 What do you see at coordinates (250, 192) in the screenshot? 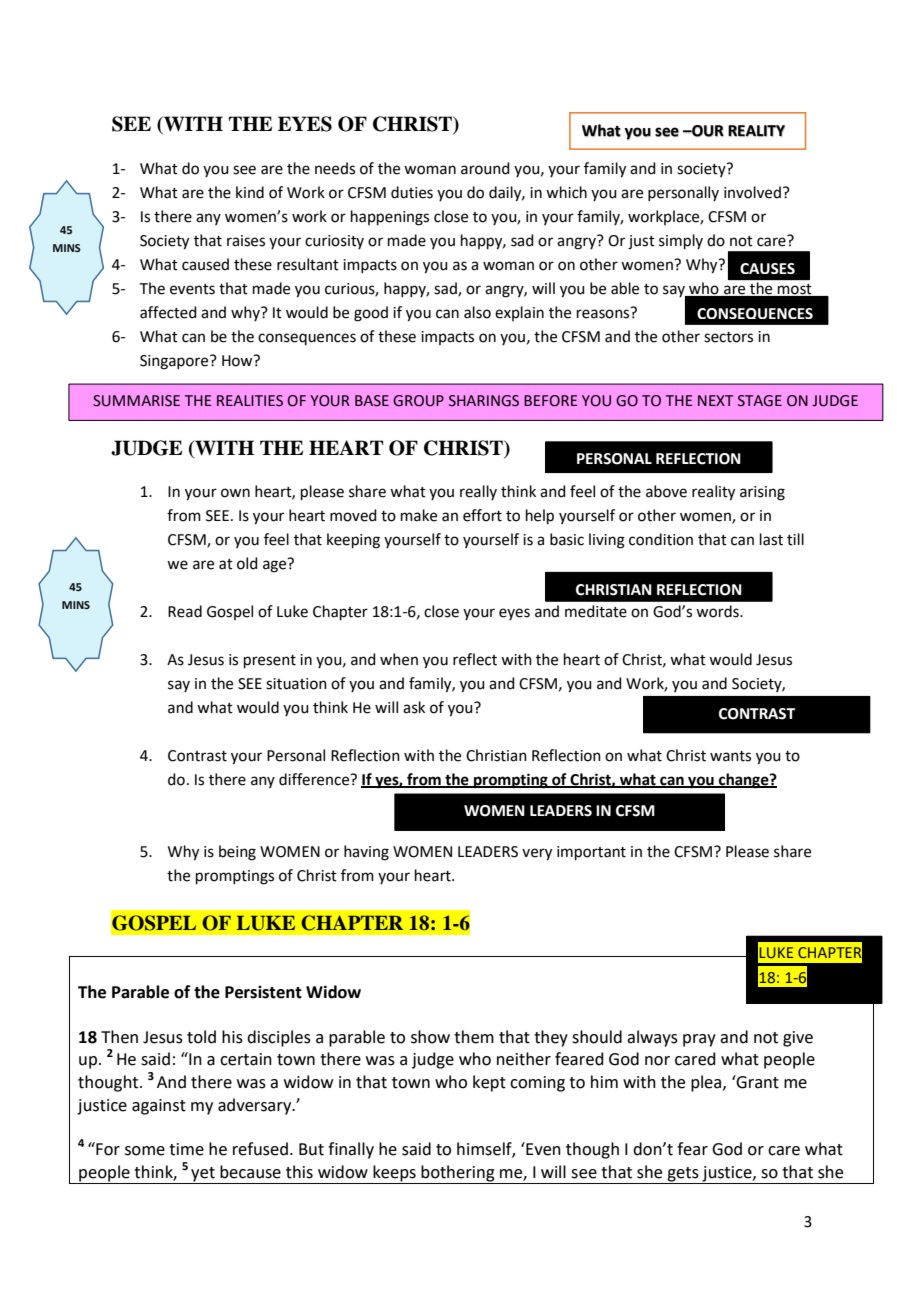
I see `kind` at bounding box center [250, 192].
